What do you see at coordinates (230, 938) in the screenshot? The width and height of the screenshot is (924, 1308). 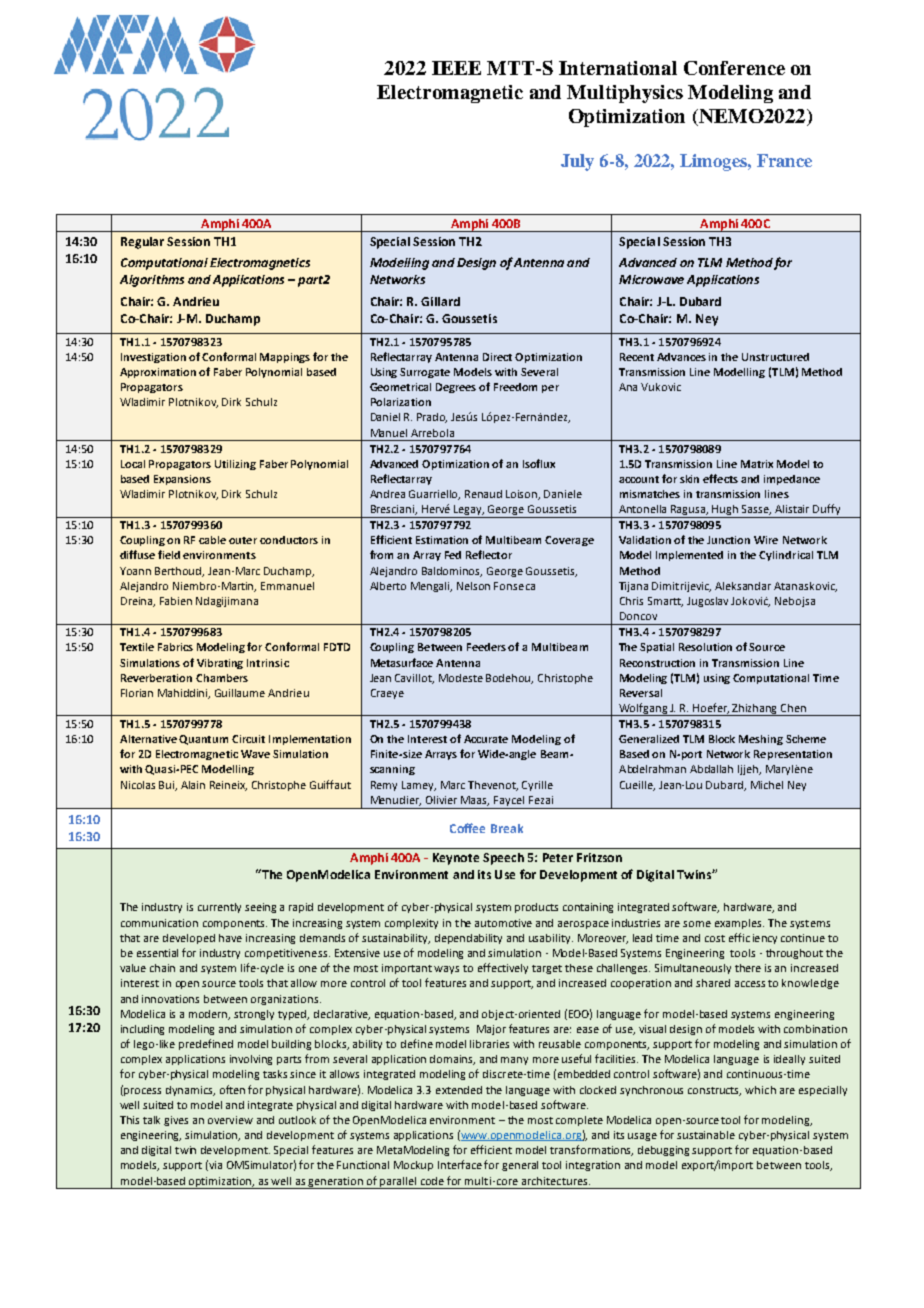 I see `have` at bounding box center [230, 938].
